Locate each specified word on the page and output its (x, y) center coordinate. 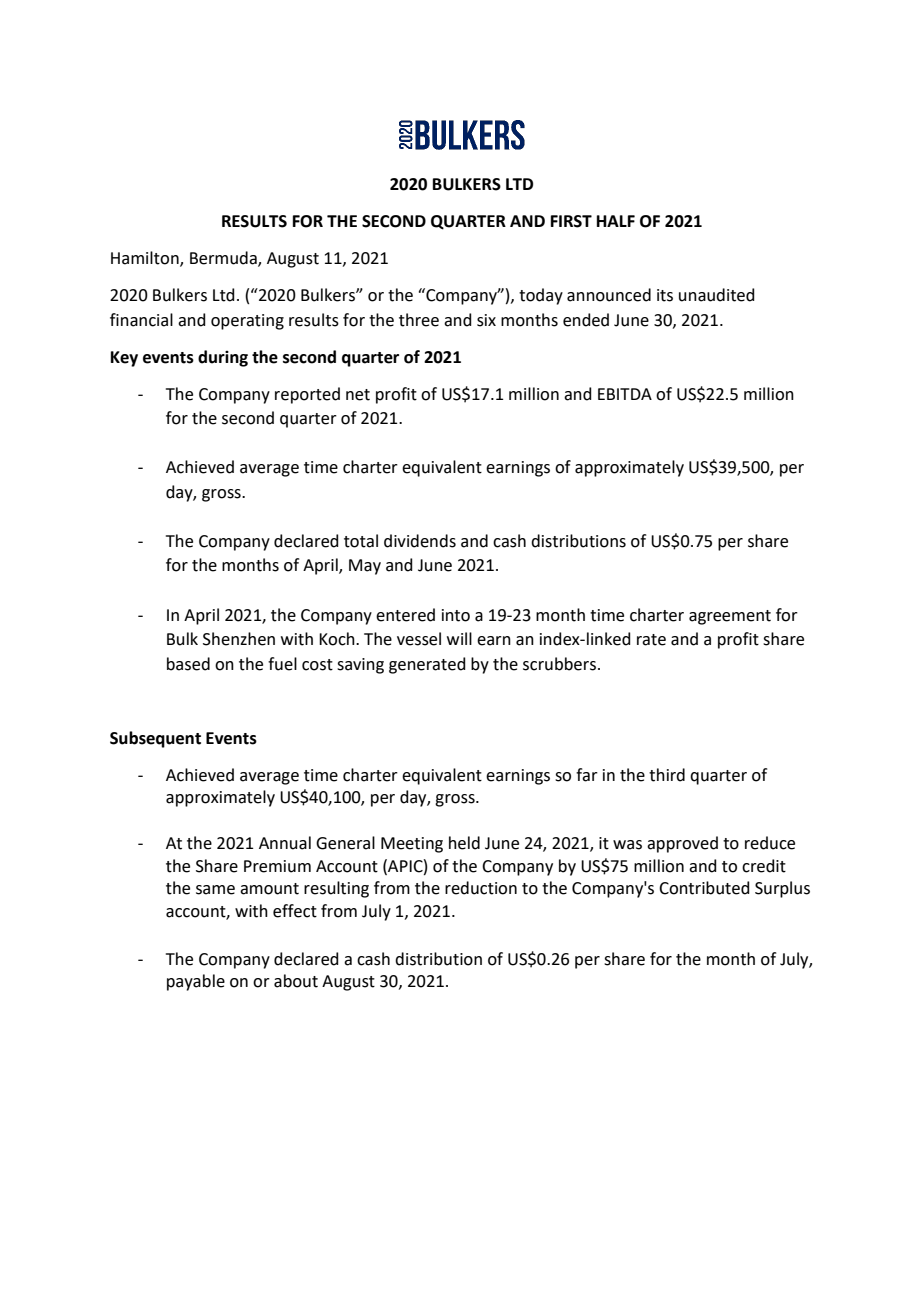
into (456, 615)
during (223, 358)
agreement (730, 617)
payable (196, 982)
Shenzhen (239, 639)
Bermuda (224, 259)
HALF (616, 221)
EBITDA (625, 394)
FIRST (571, 221)
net (358, 395)
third (667, 775)
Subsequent (155, 739)
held (464, 843)
